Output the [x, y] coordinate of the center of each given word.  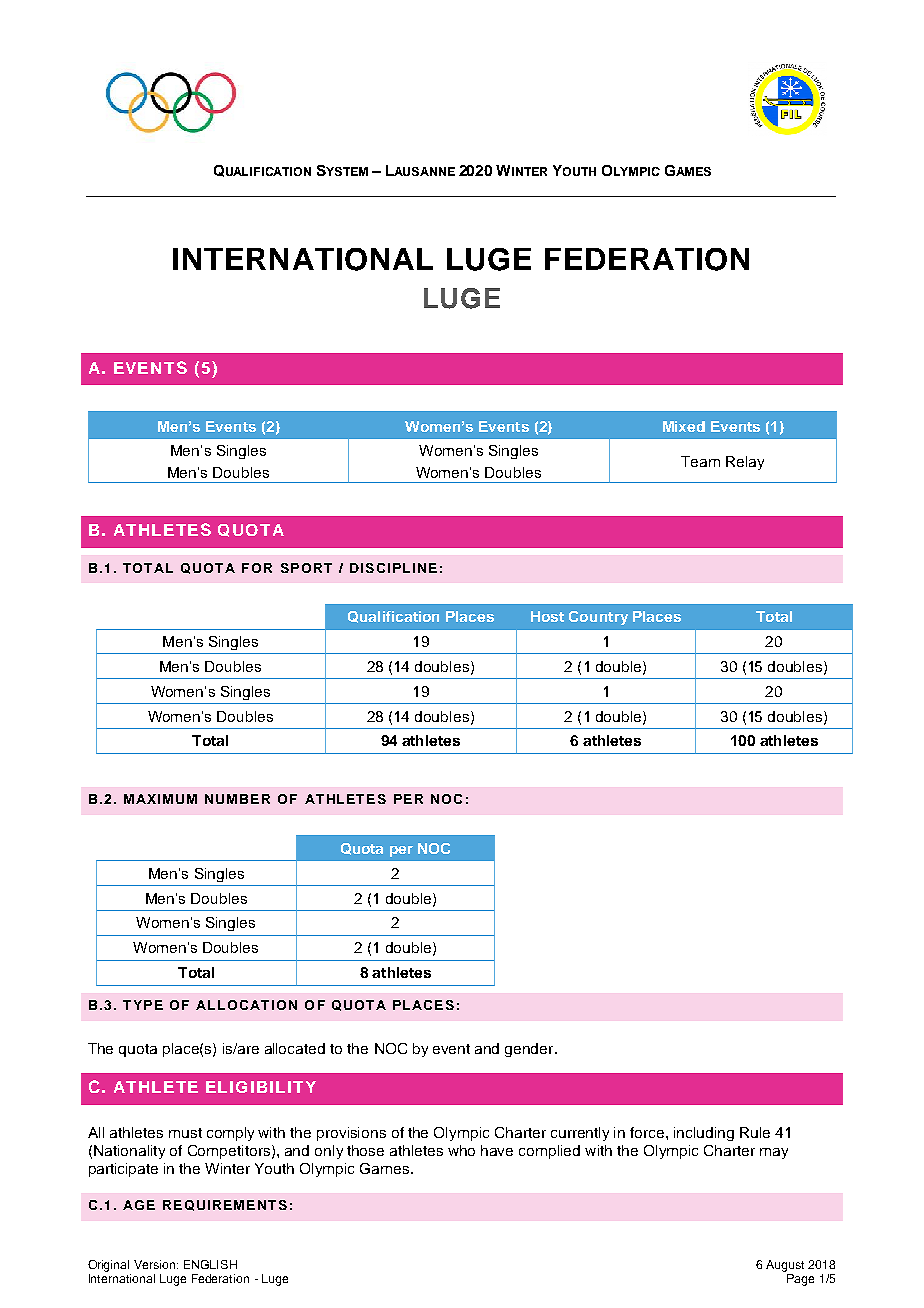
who [461, 1150]
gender [530, 1050]
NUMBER [237, 799]
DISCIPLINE [393, 568]
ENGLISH [210, 1264]
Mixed [684, 426]
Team [700, 461]
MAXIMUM [160, 799]
